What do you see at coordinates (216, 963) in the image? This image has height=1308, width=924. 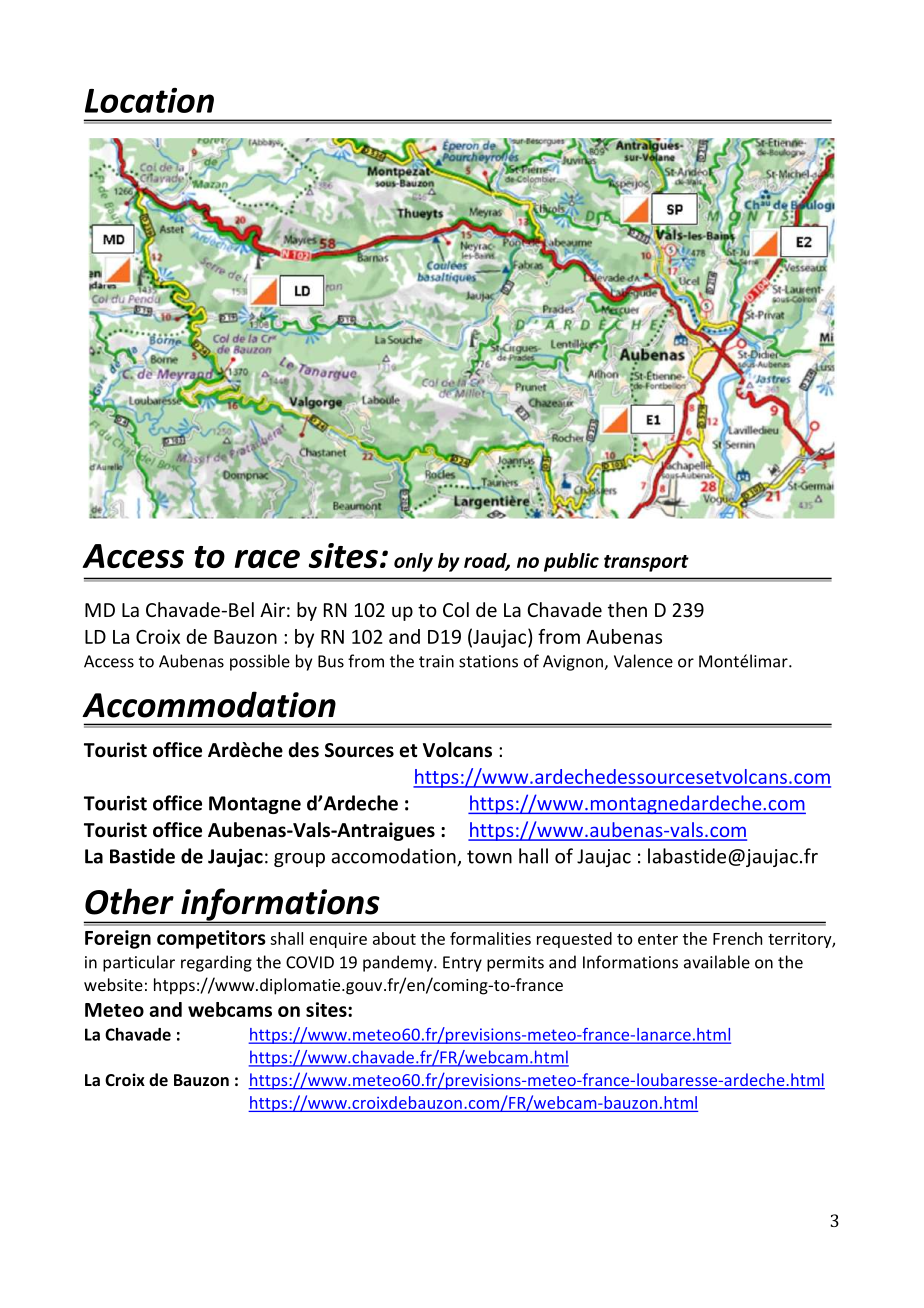 I see `regarding` at bounding box center [216, 963].
